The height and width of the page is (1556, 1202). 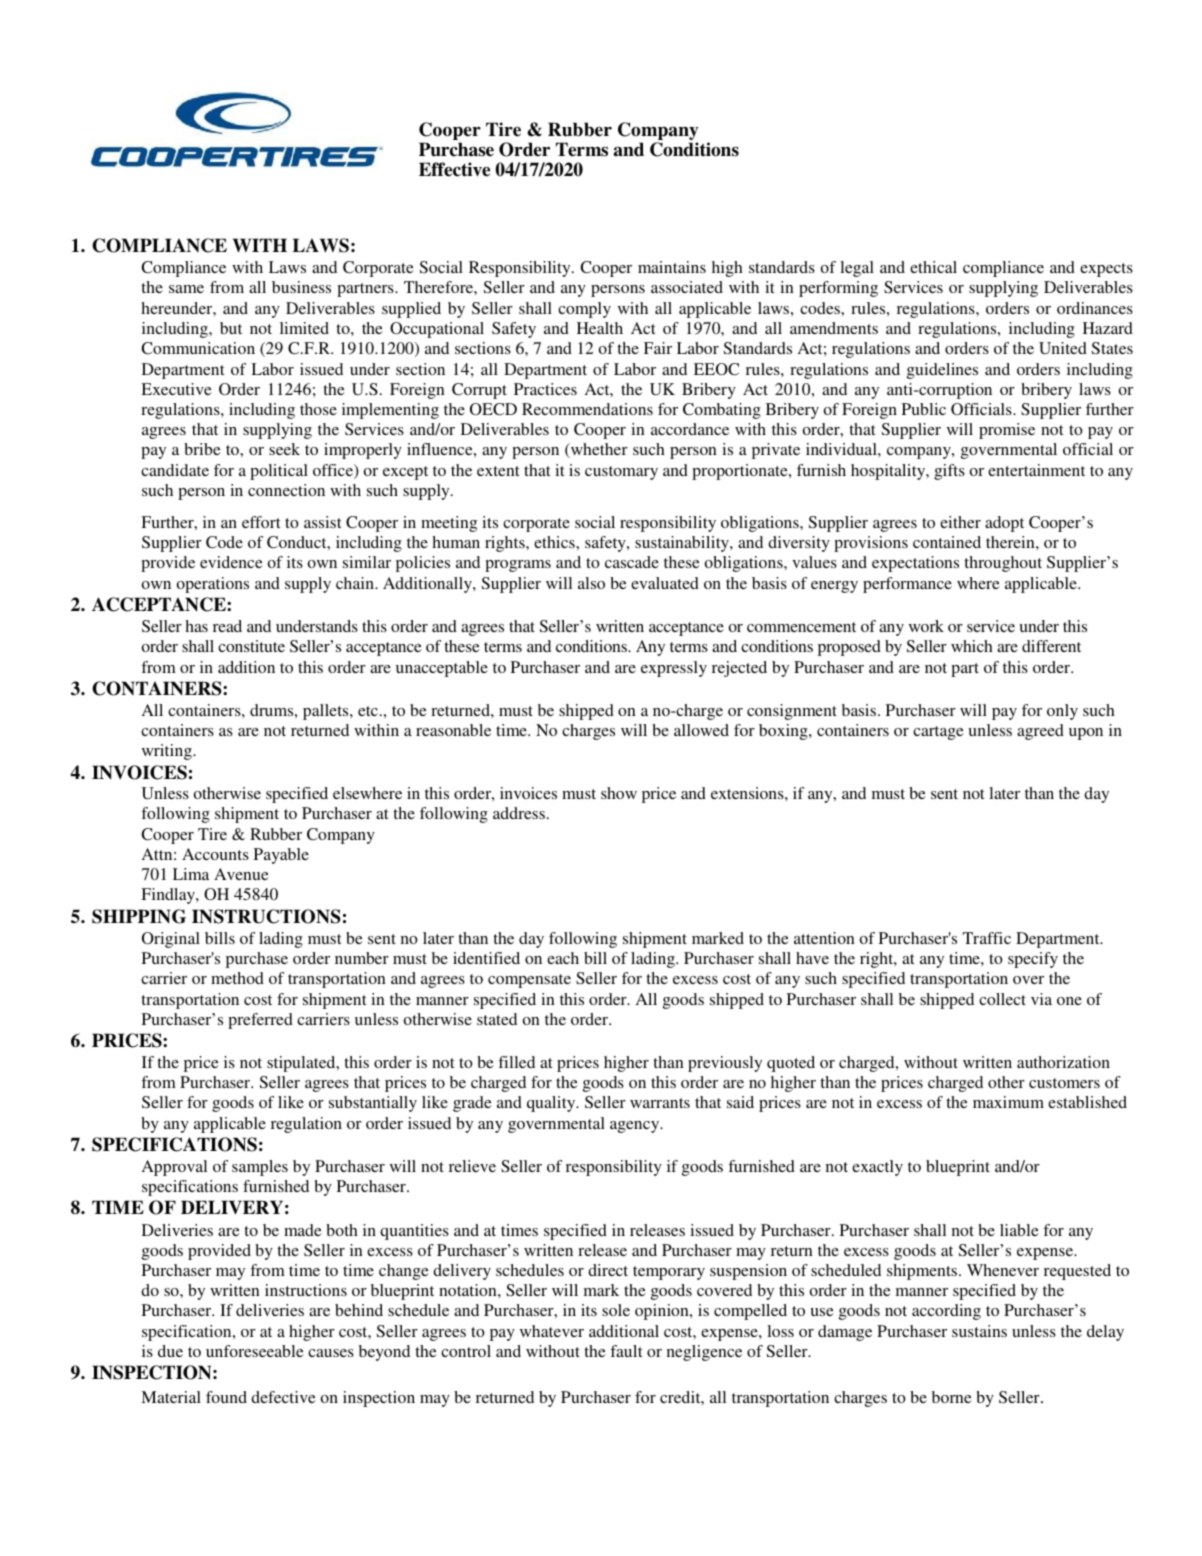 What do you see at coordinates (672, 267) in the page?
I see `maintains` at bounding box center [672, 267].
